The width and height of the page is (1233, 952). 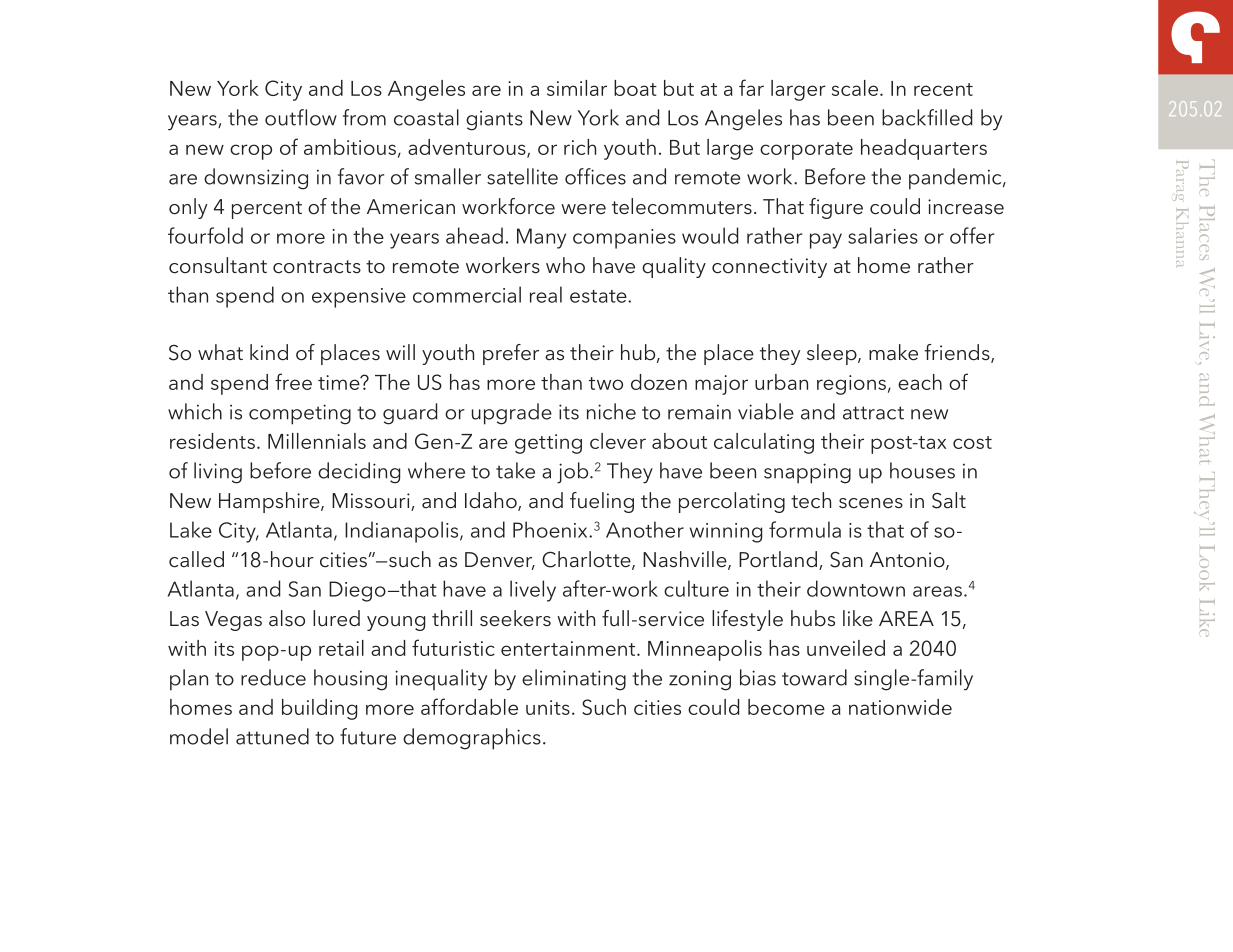 I want to click on similar, so click(x=577, y=88).
